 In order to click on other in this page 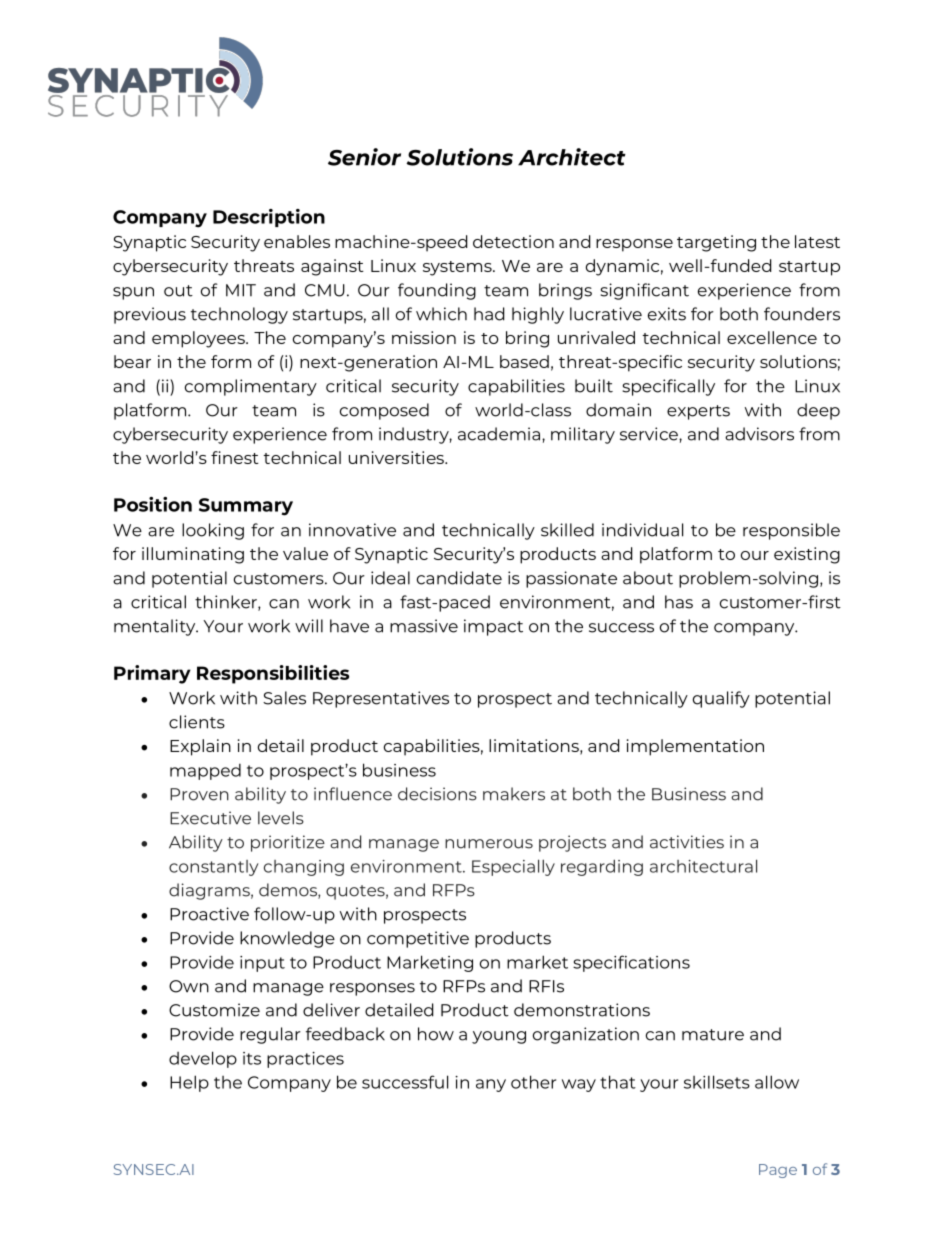, I will do `click(533, 1082)`.
